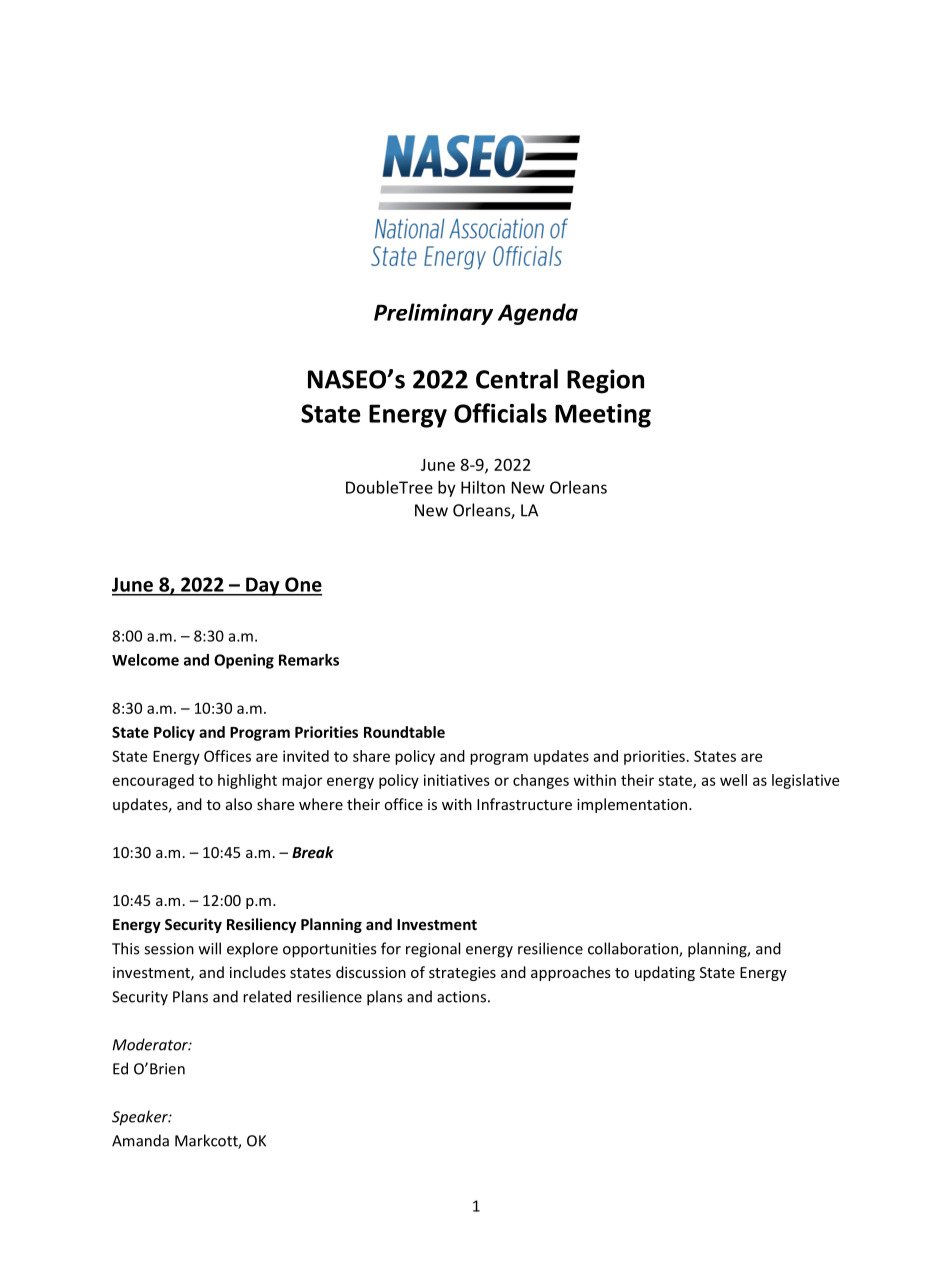  What do you see at coordinates (733, 780) in the screenshot?
I see `well` at bounding box center [733, 780].
